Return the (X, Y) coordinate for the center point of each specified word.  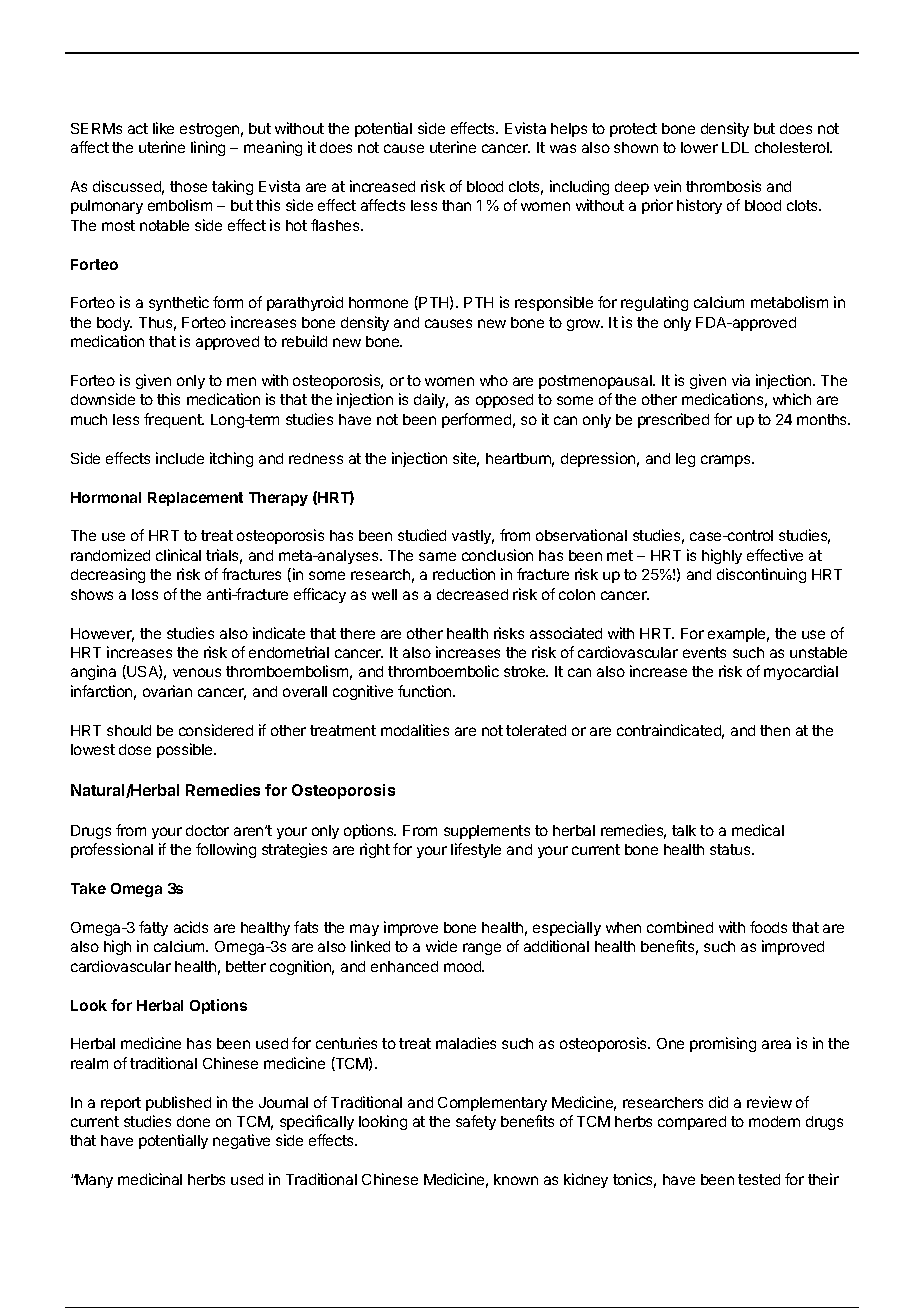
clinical (178, 555)
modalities (415, 730)
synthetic (179, 303)
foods (768, 927)
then (775, 730)
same (437, 556)
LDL (735, 147)
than (456, 205)
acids (191, 927)
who (494, 380)
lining (208, 148)
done (193, 1121)
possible (186, 750)
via (741, 380)
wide (441, 946)
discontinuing (761, 575)
